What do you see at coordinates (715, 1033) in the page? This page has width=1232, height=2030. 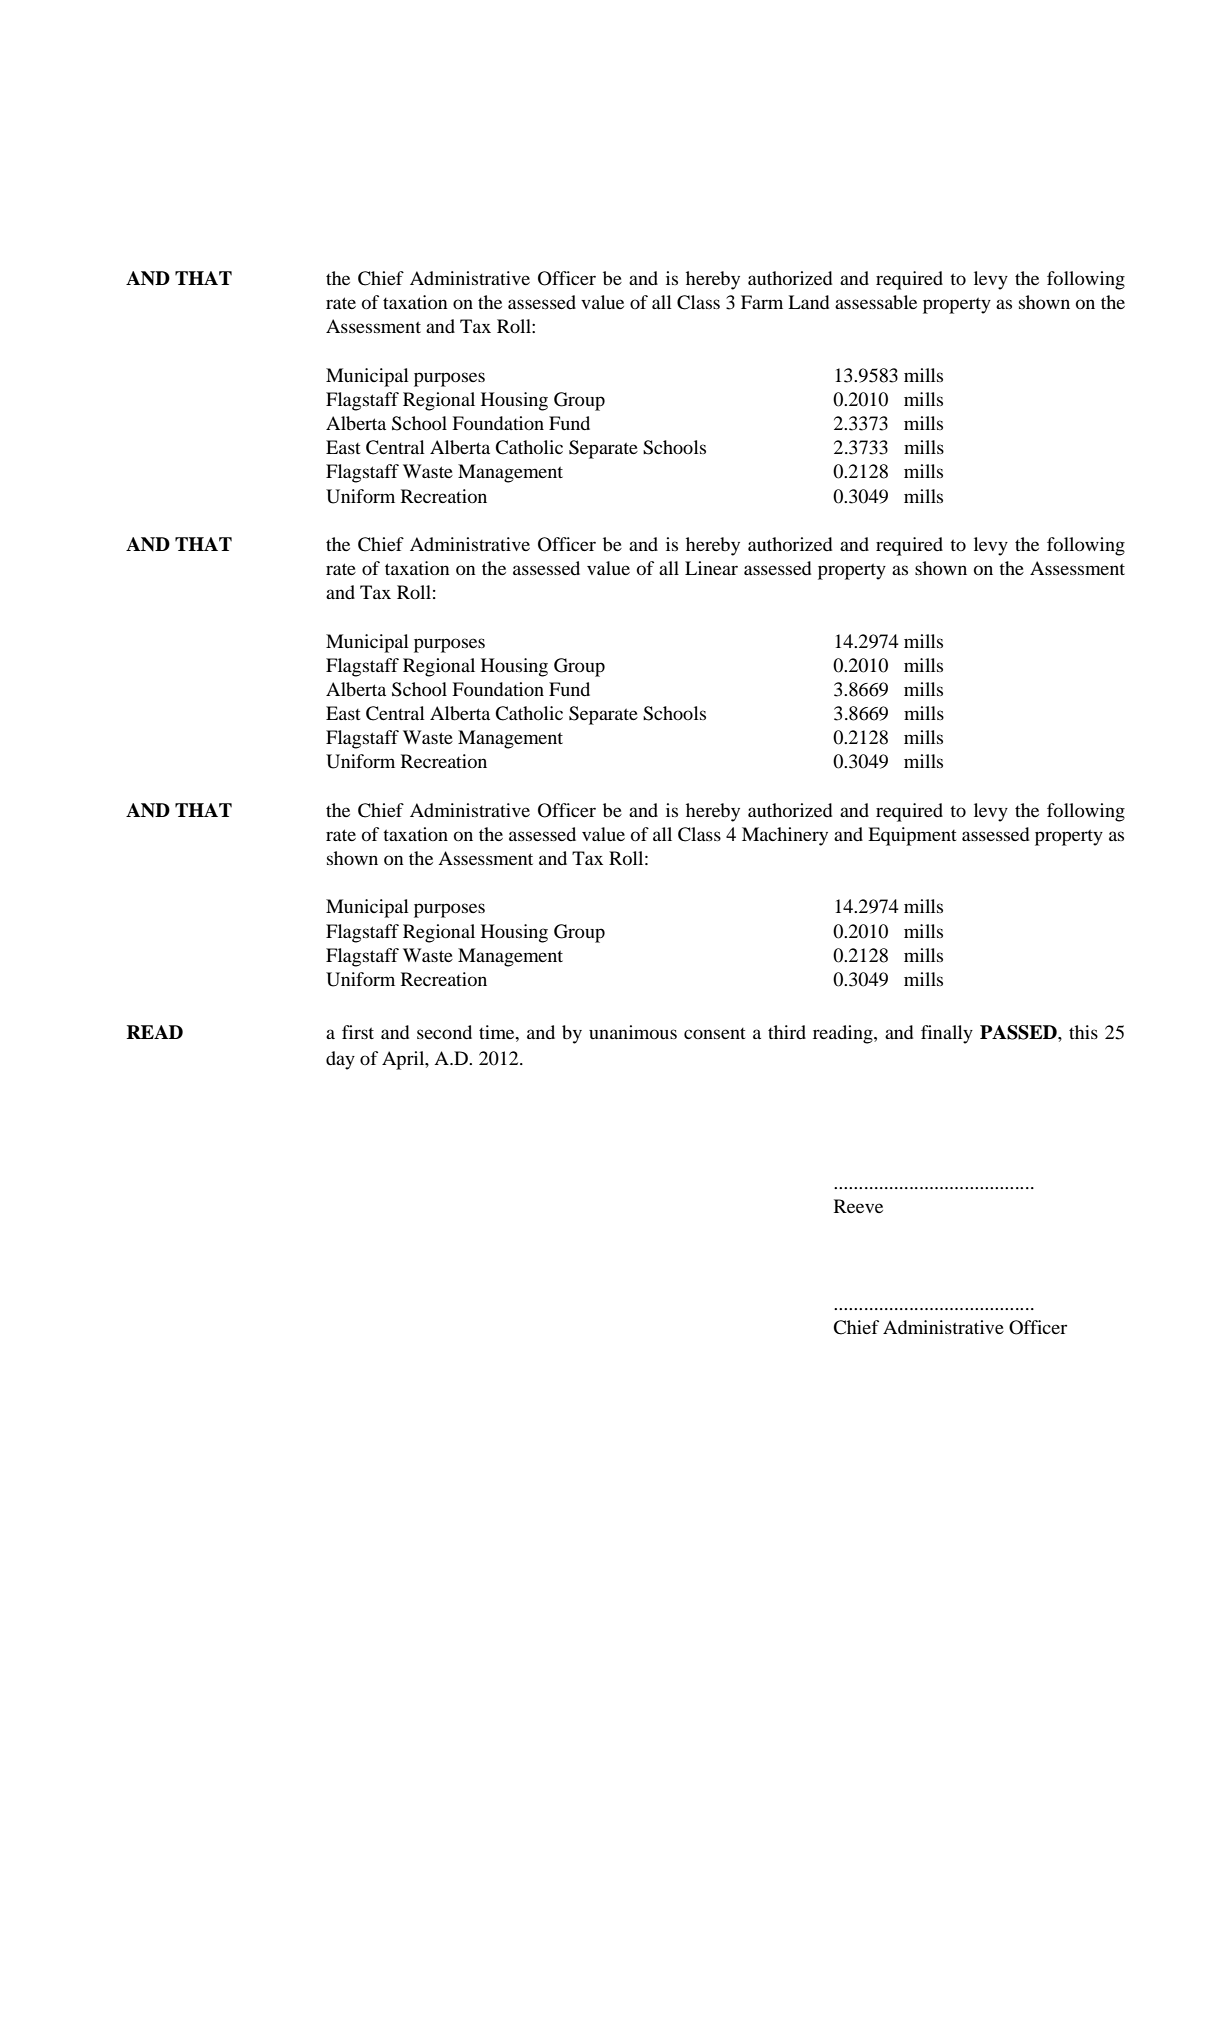 I see `consent` at bounding box center [715, 1033].
